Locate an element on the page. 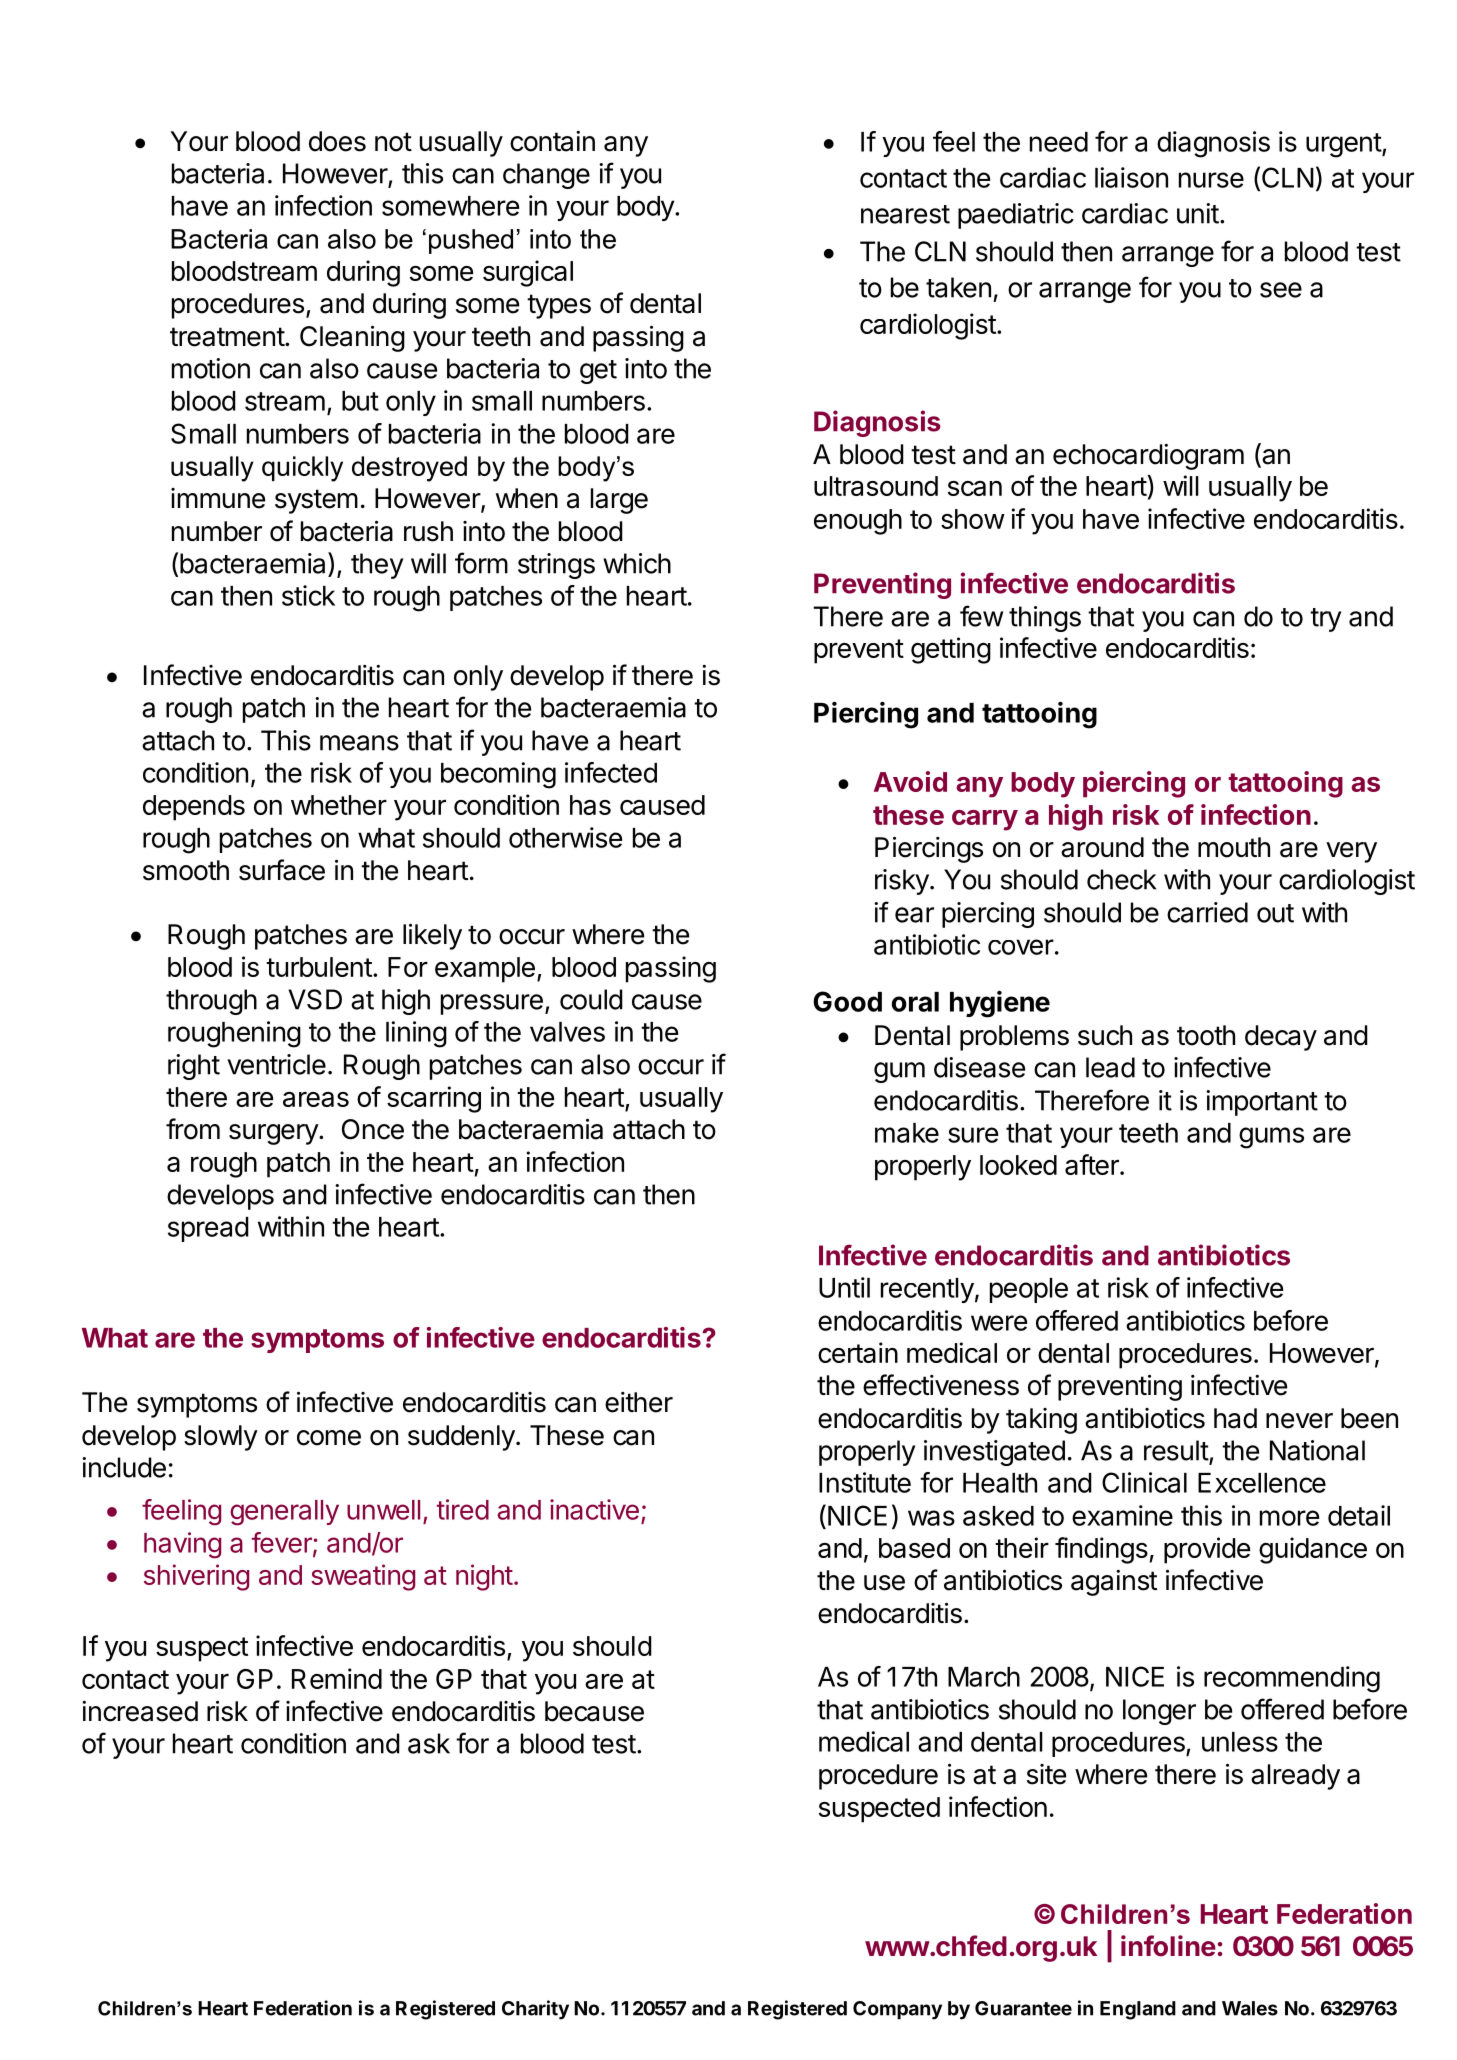 This image has height=2060, width=1457. mouth is located at coordinates (1234, 847).
